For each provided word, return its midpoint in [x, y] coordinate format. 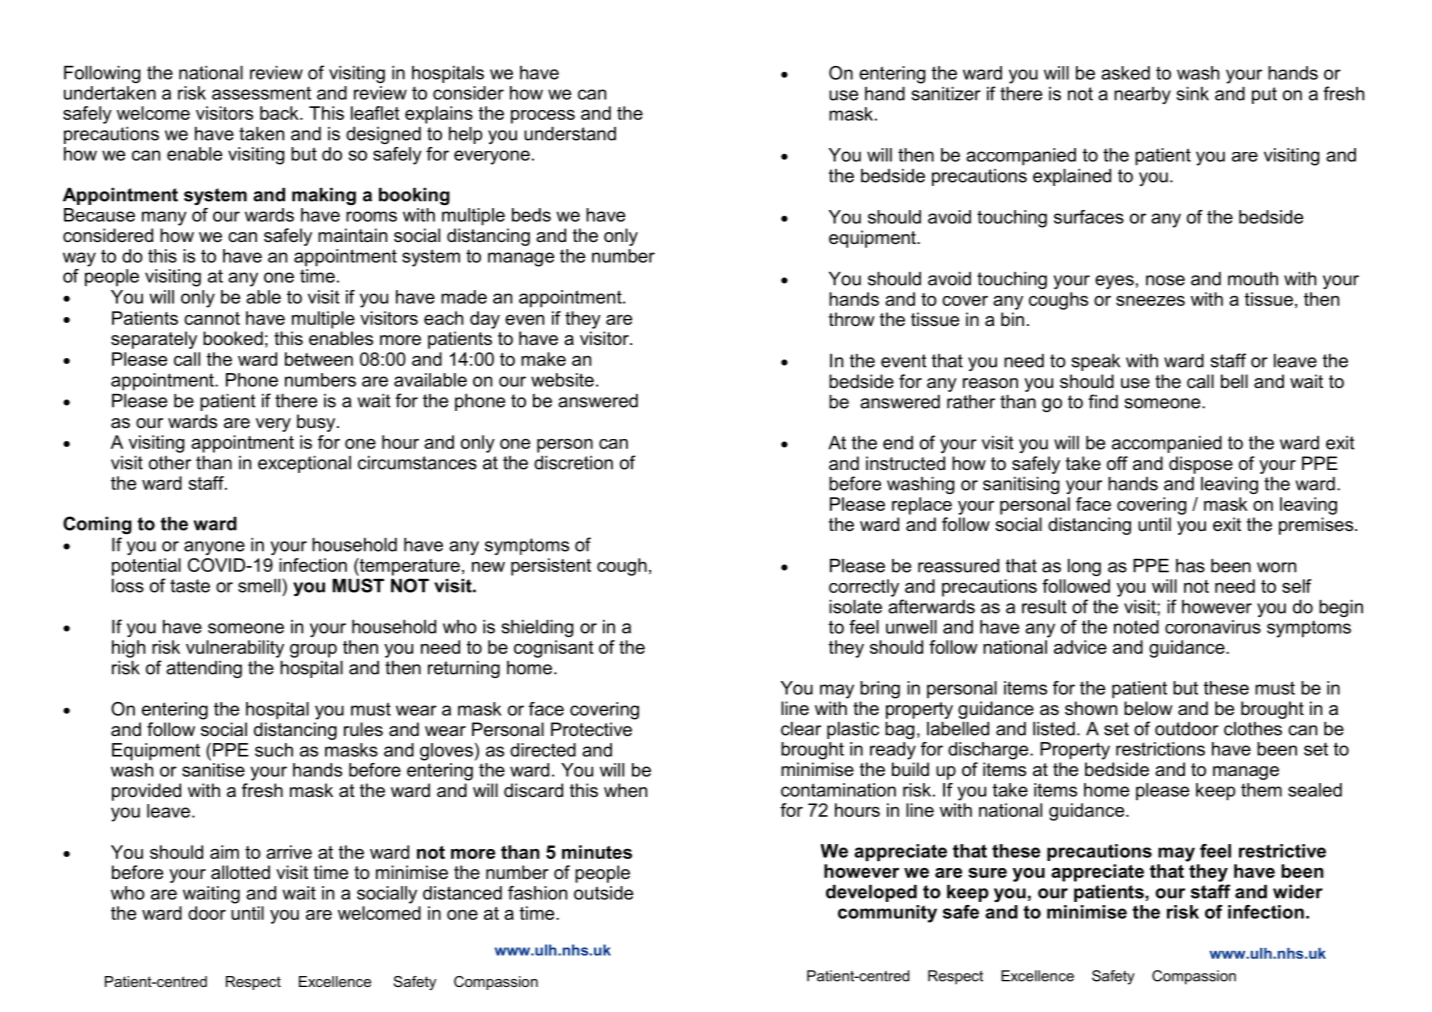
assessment [261, 93]
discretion [573, 463]
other [170, 463]
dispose [1201, 465]
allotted [240, 872]
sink [1192, 94]
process [543, 117]
